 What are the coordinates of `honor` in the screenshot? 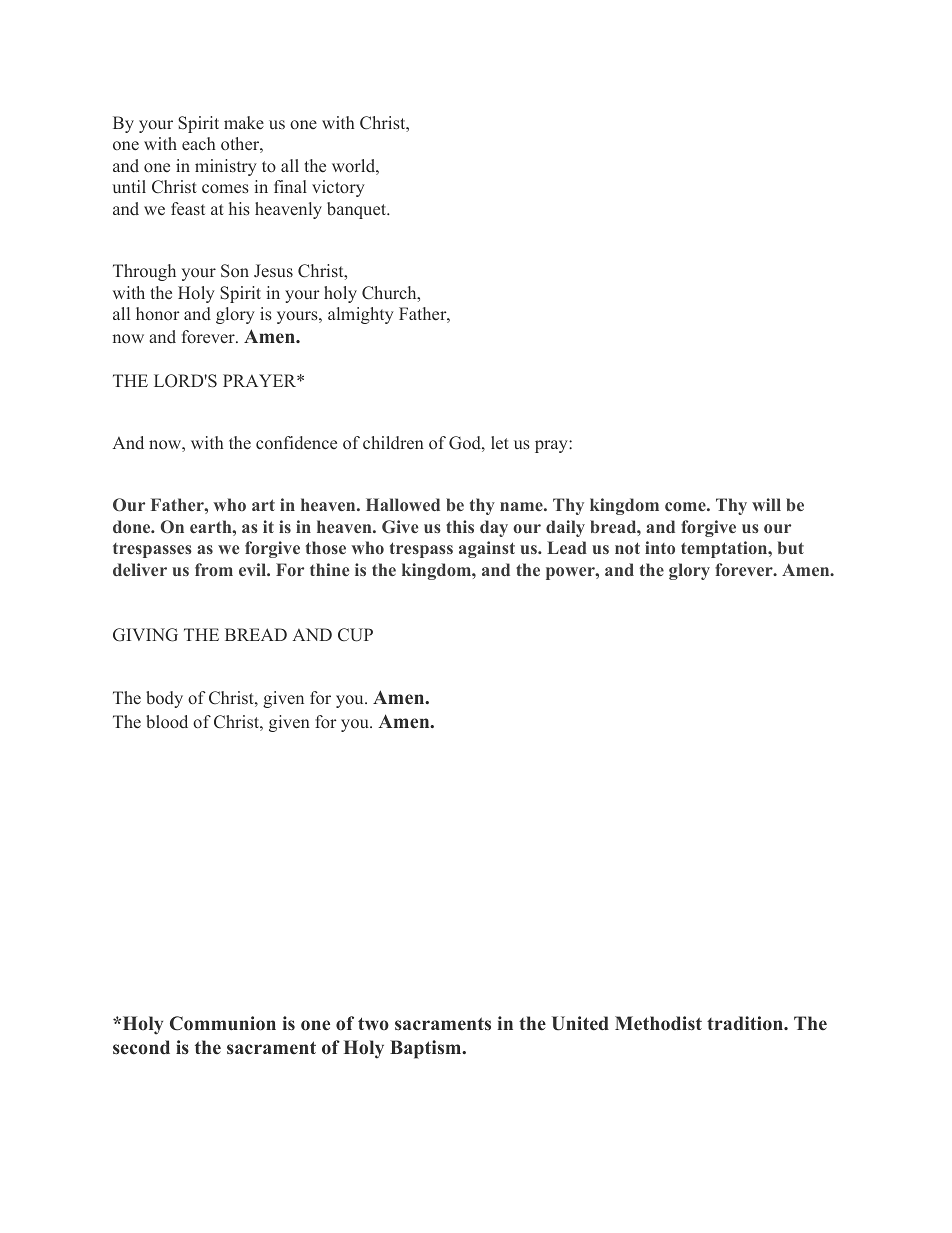 It's located at (158, 313).
